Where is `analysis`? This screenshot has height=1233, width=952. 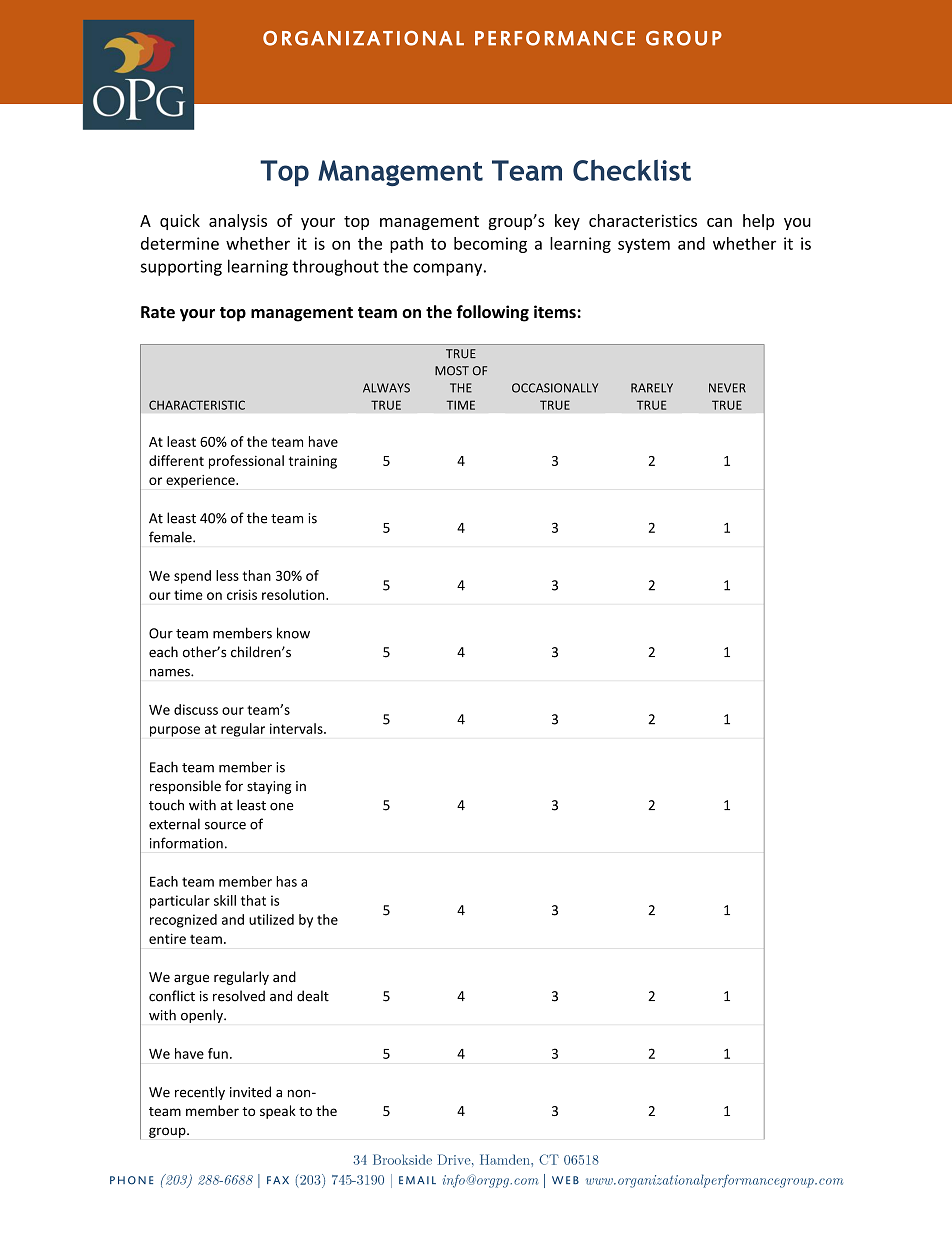
analysis is located at coordinates (238, 222).
